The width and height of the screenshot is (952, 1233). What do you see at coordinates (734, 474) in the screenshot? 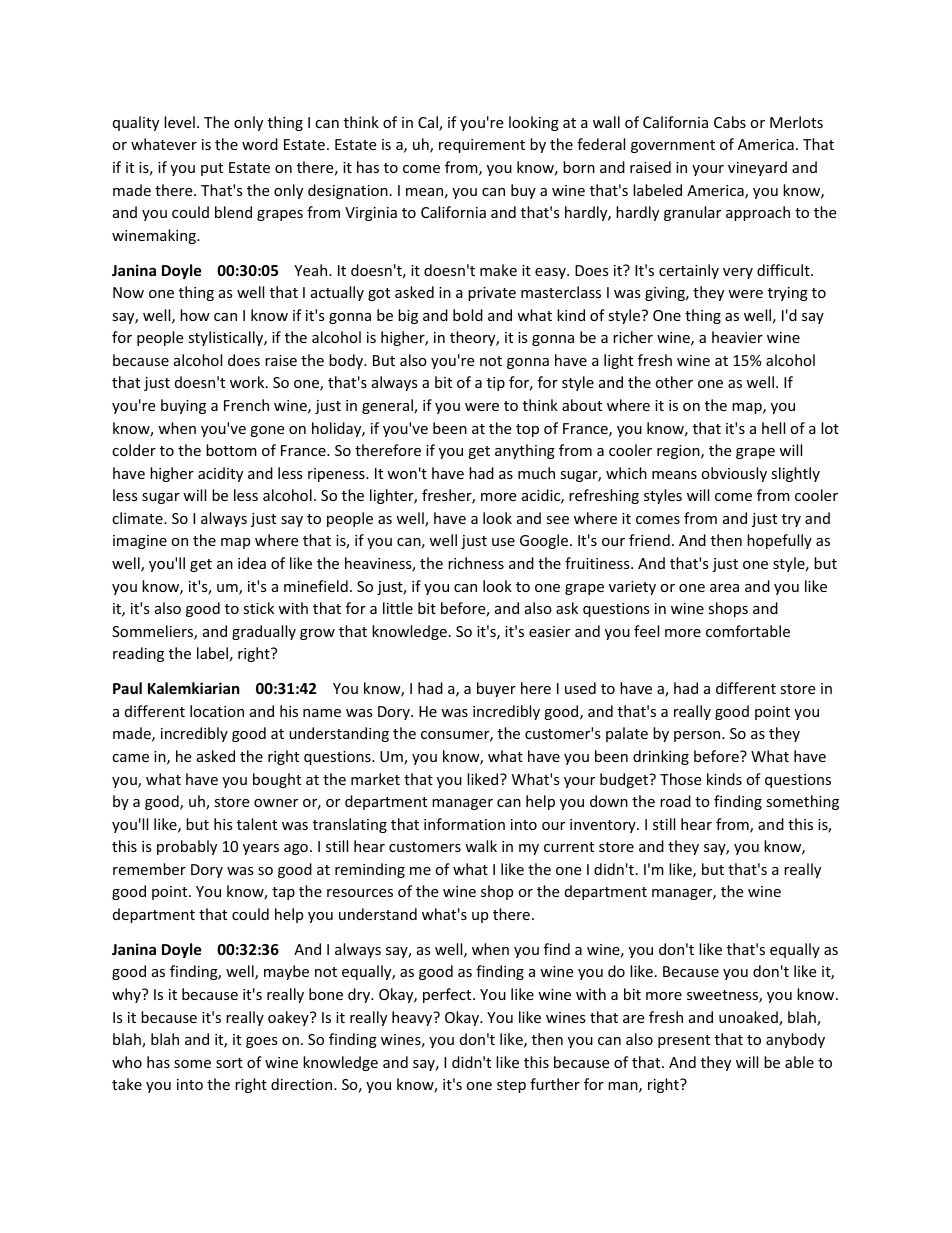
I see `obviously` at bounding box center [734, 474].
